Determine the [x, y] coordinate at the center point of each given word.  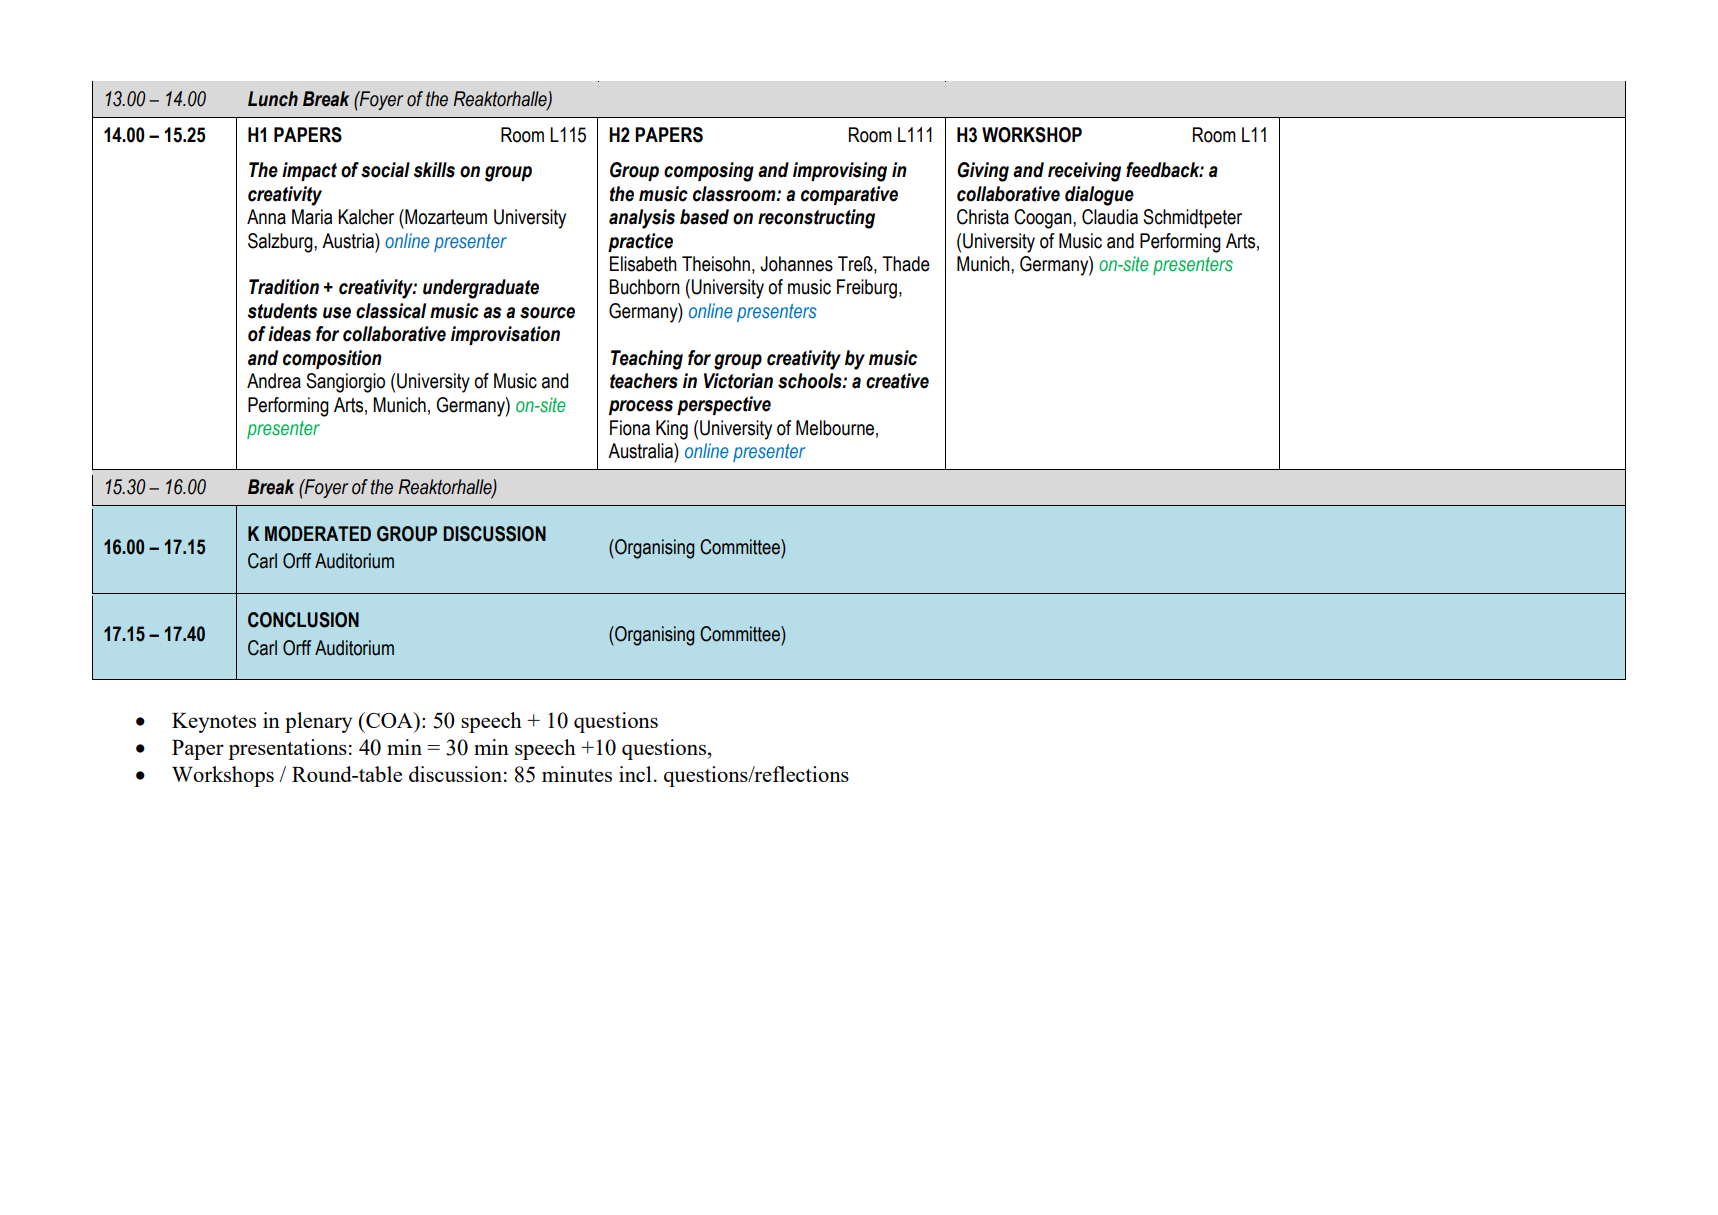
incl [635, 774]
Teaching [647, 360]
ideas [289, 334]
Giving [983, 172]
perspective [724, 405]
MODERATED [318, 534]
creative [897, 381]
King [672, 430]
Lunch [273, 99]
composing [709, 172]
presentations [287, 749]
